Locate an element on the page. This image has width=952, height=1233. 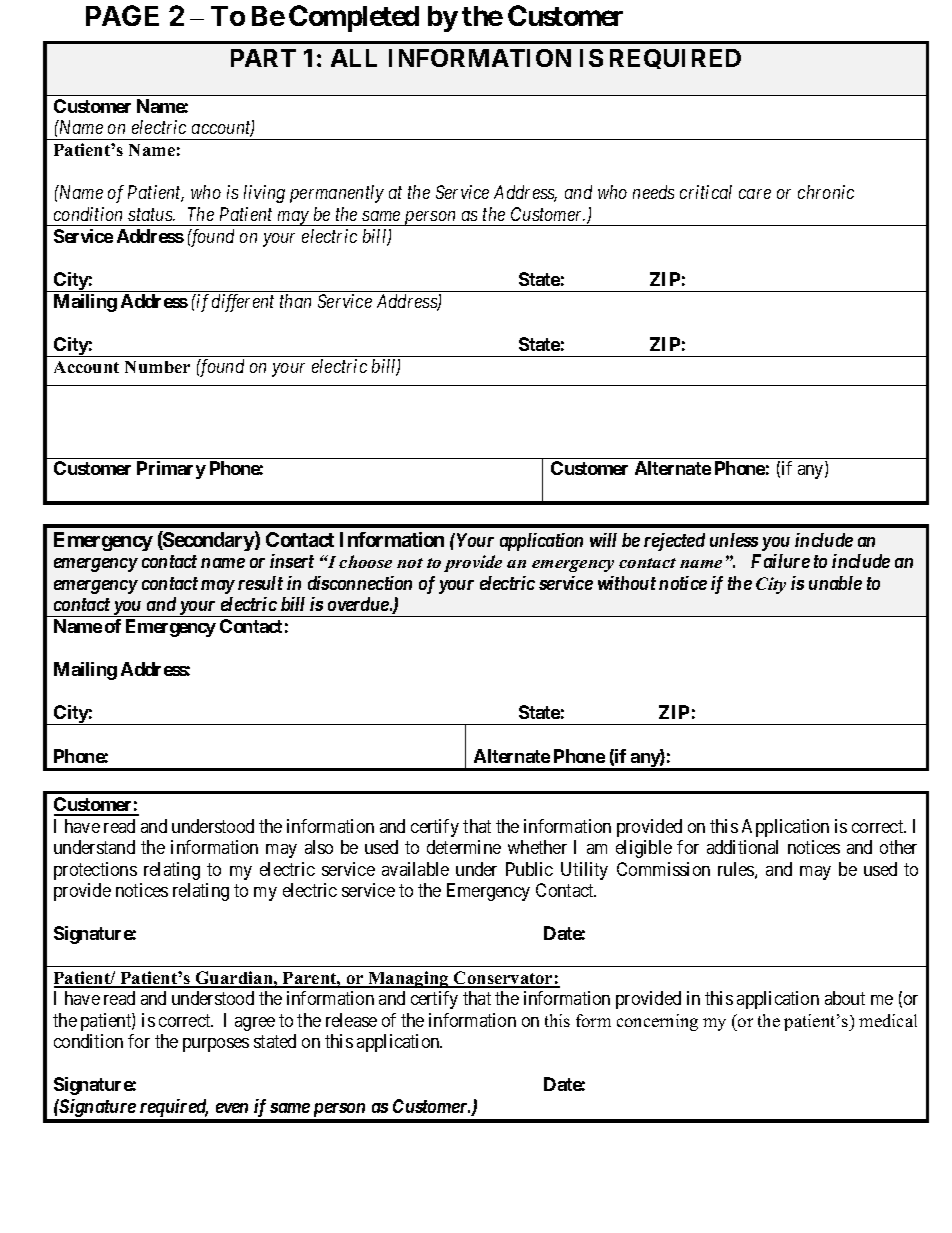
care is located at coordinates (755, 194).
